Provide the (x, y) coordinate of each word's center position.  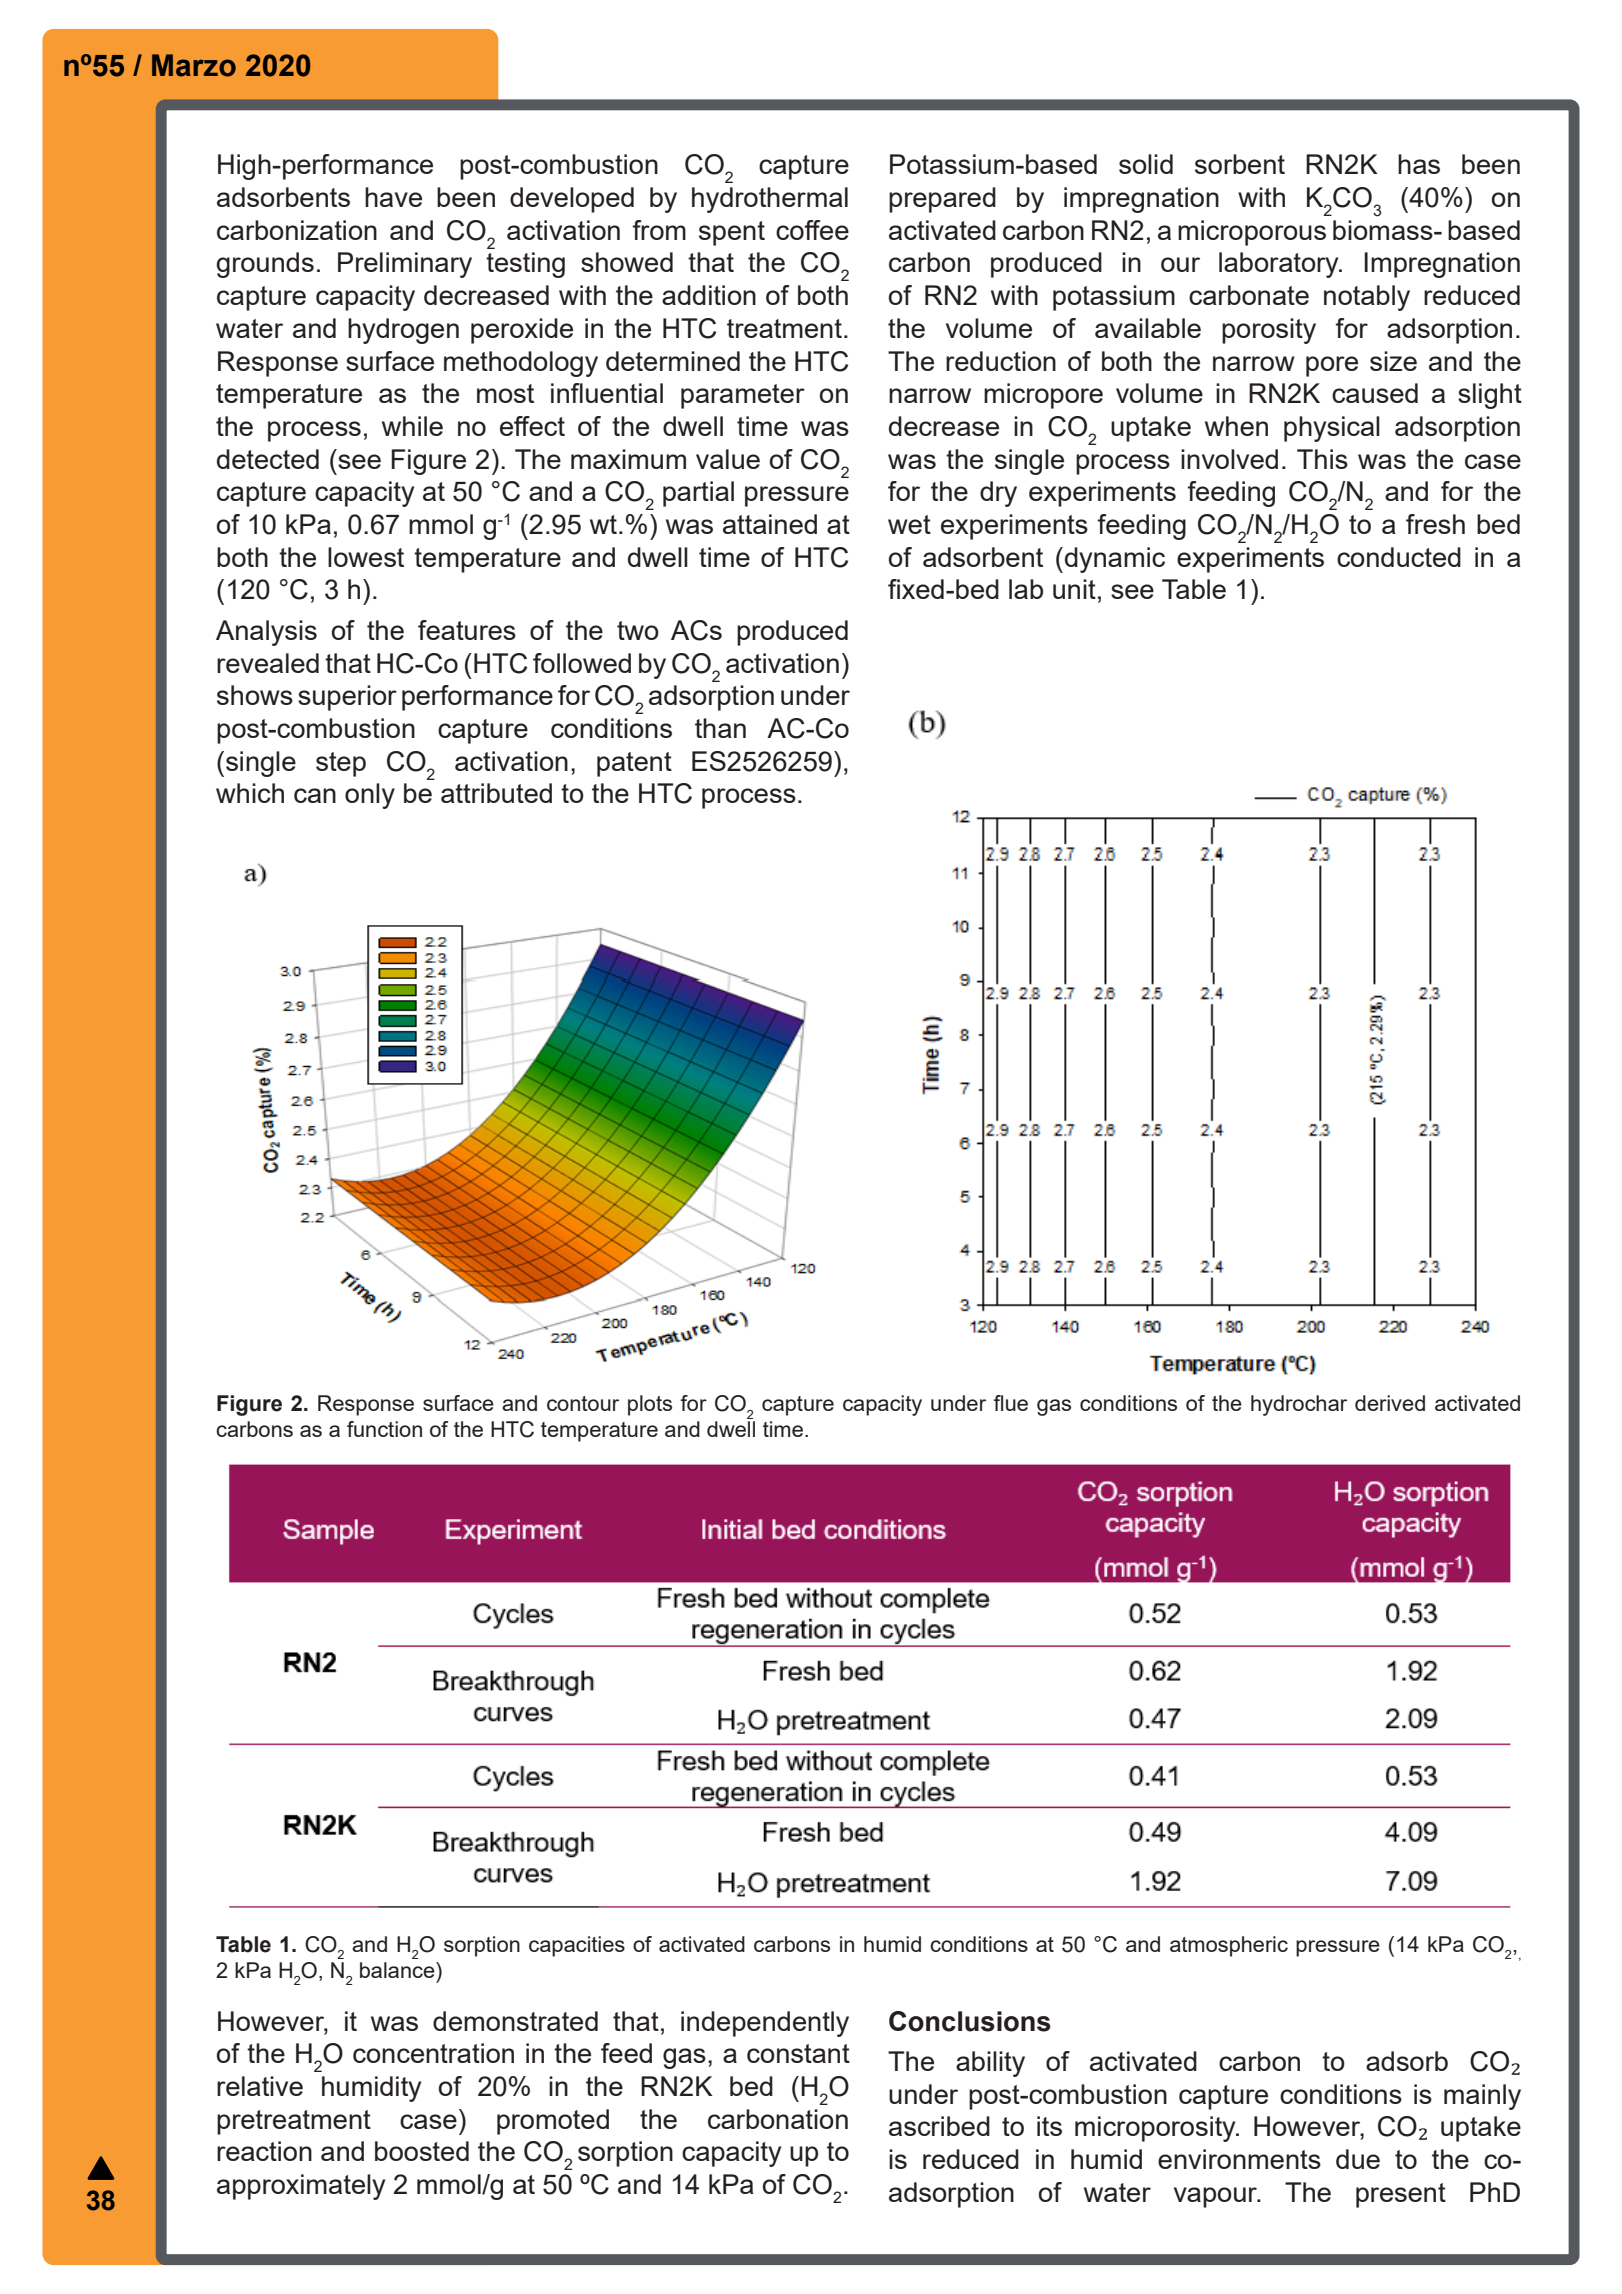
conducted (1399, 557)
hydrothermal (770, 200)
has (1419, 164)
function (384, 1429)
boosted (422, 2151)
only (370, 796)
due (1358, 2159)
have (393, 197)
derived (1390, 1403)
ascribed (939, 2126)
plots (650, 1405)
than (720, 728)
